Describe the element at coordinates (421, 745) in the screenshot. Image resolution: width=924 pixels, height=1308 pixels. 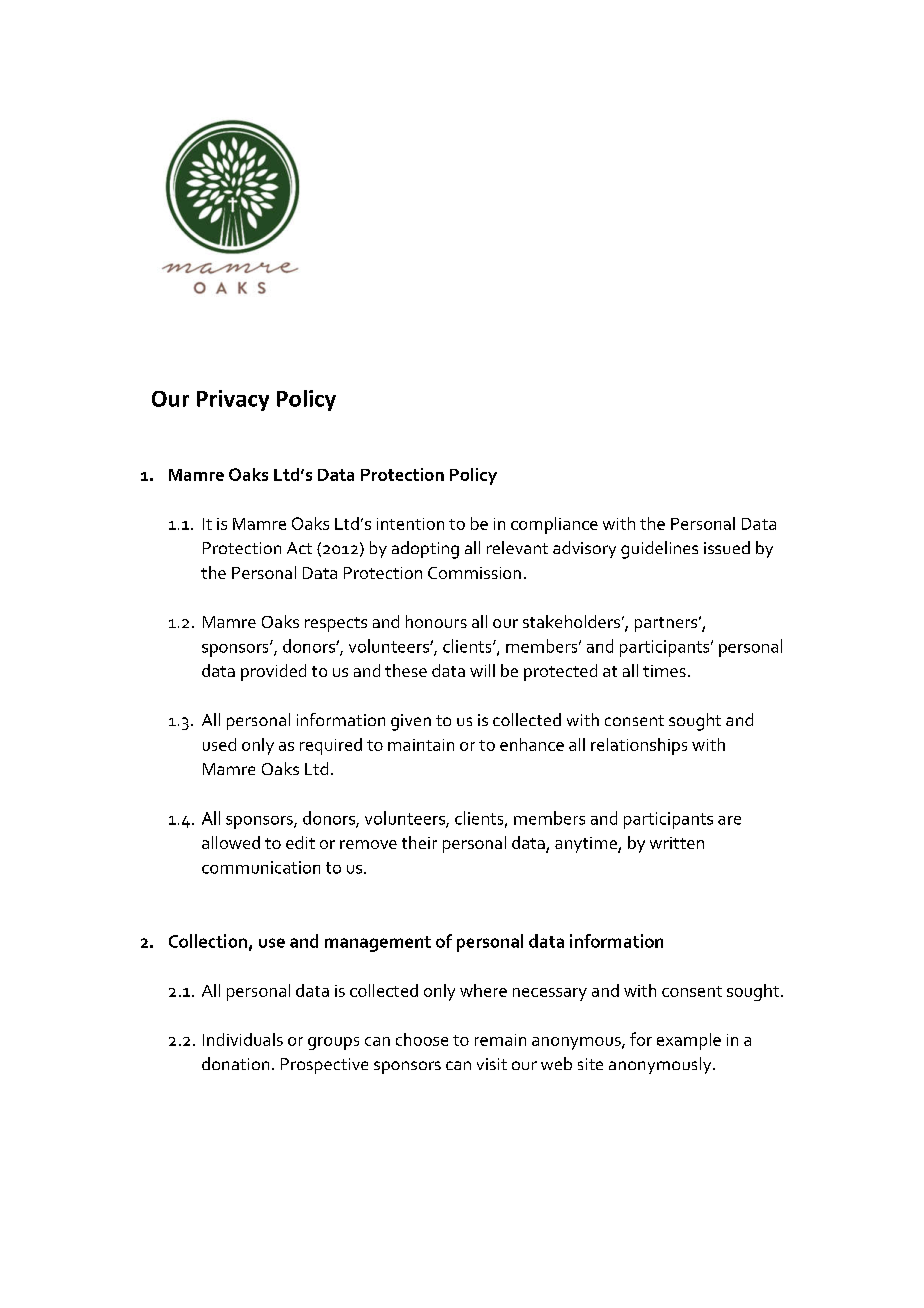
I see `maintain` at that location.
